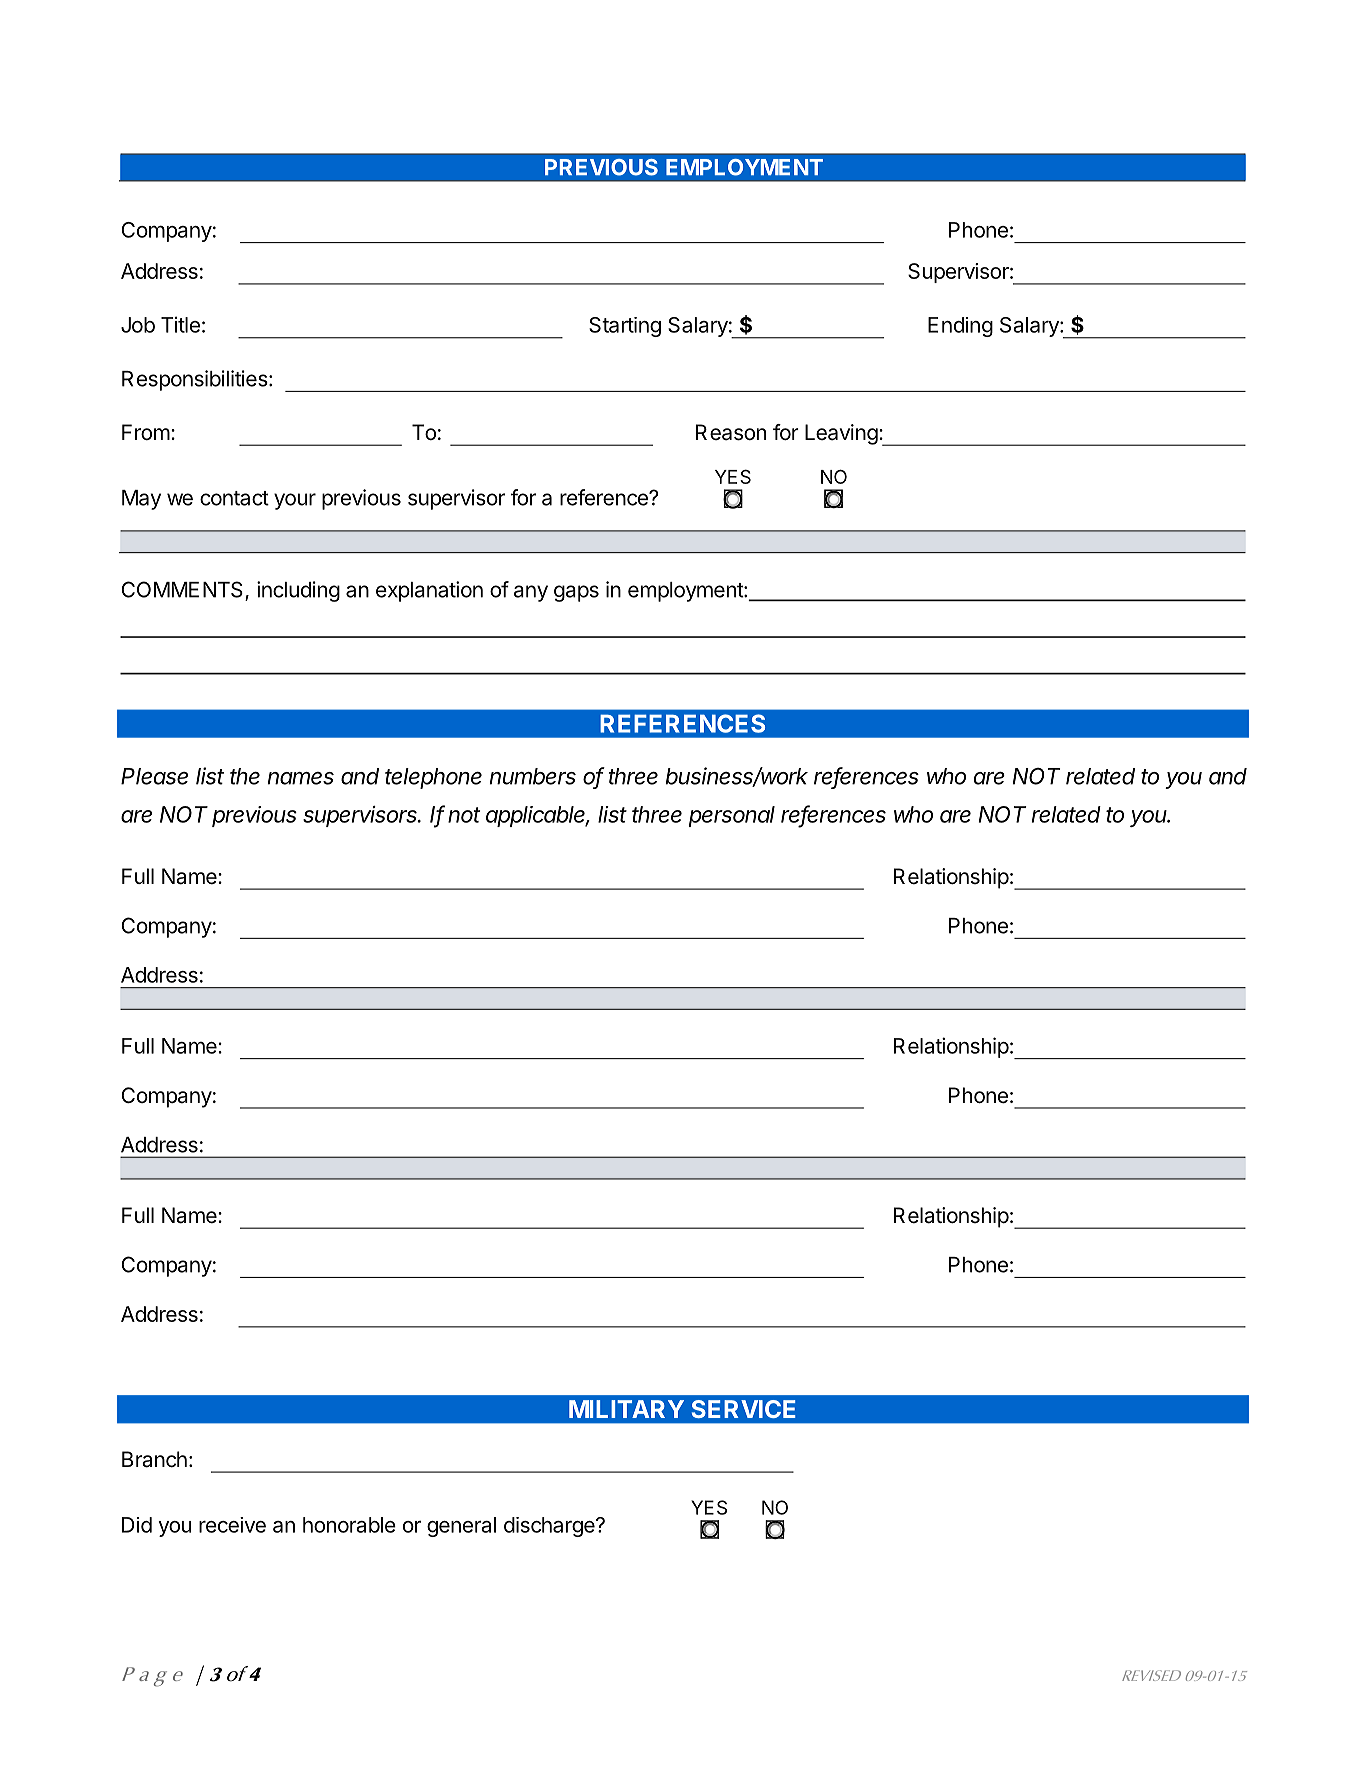  I want to click on numbers, so click(533, 776).
